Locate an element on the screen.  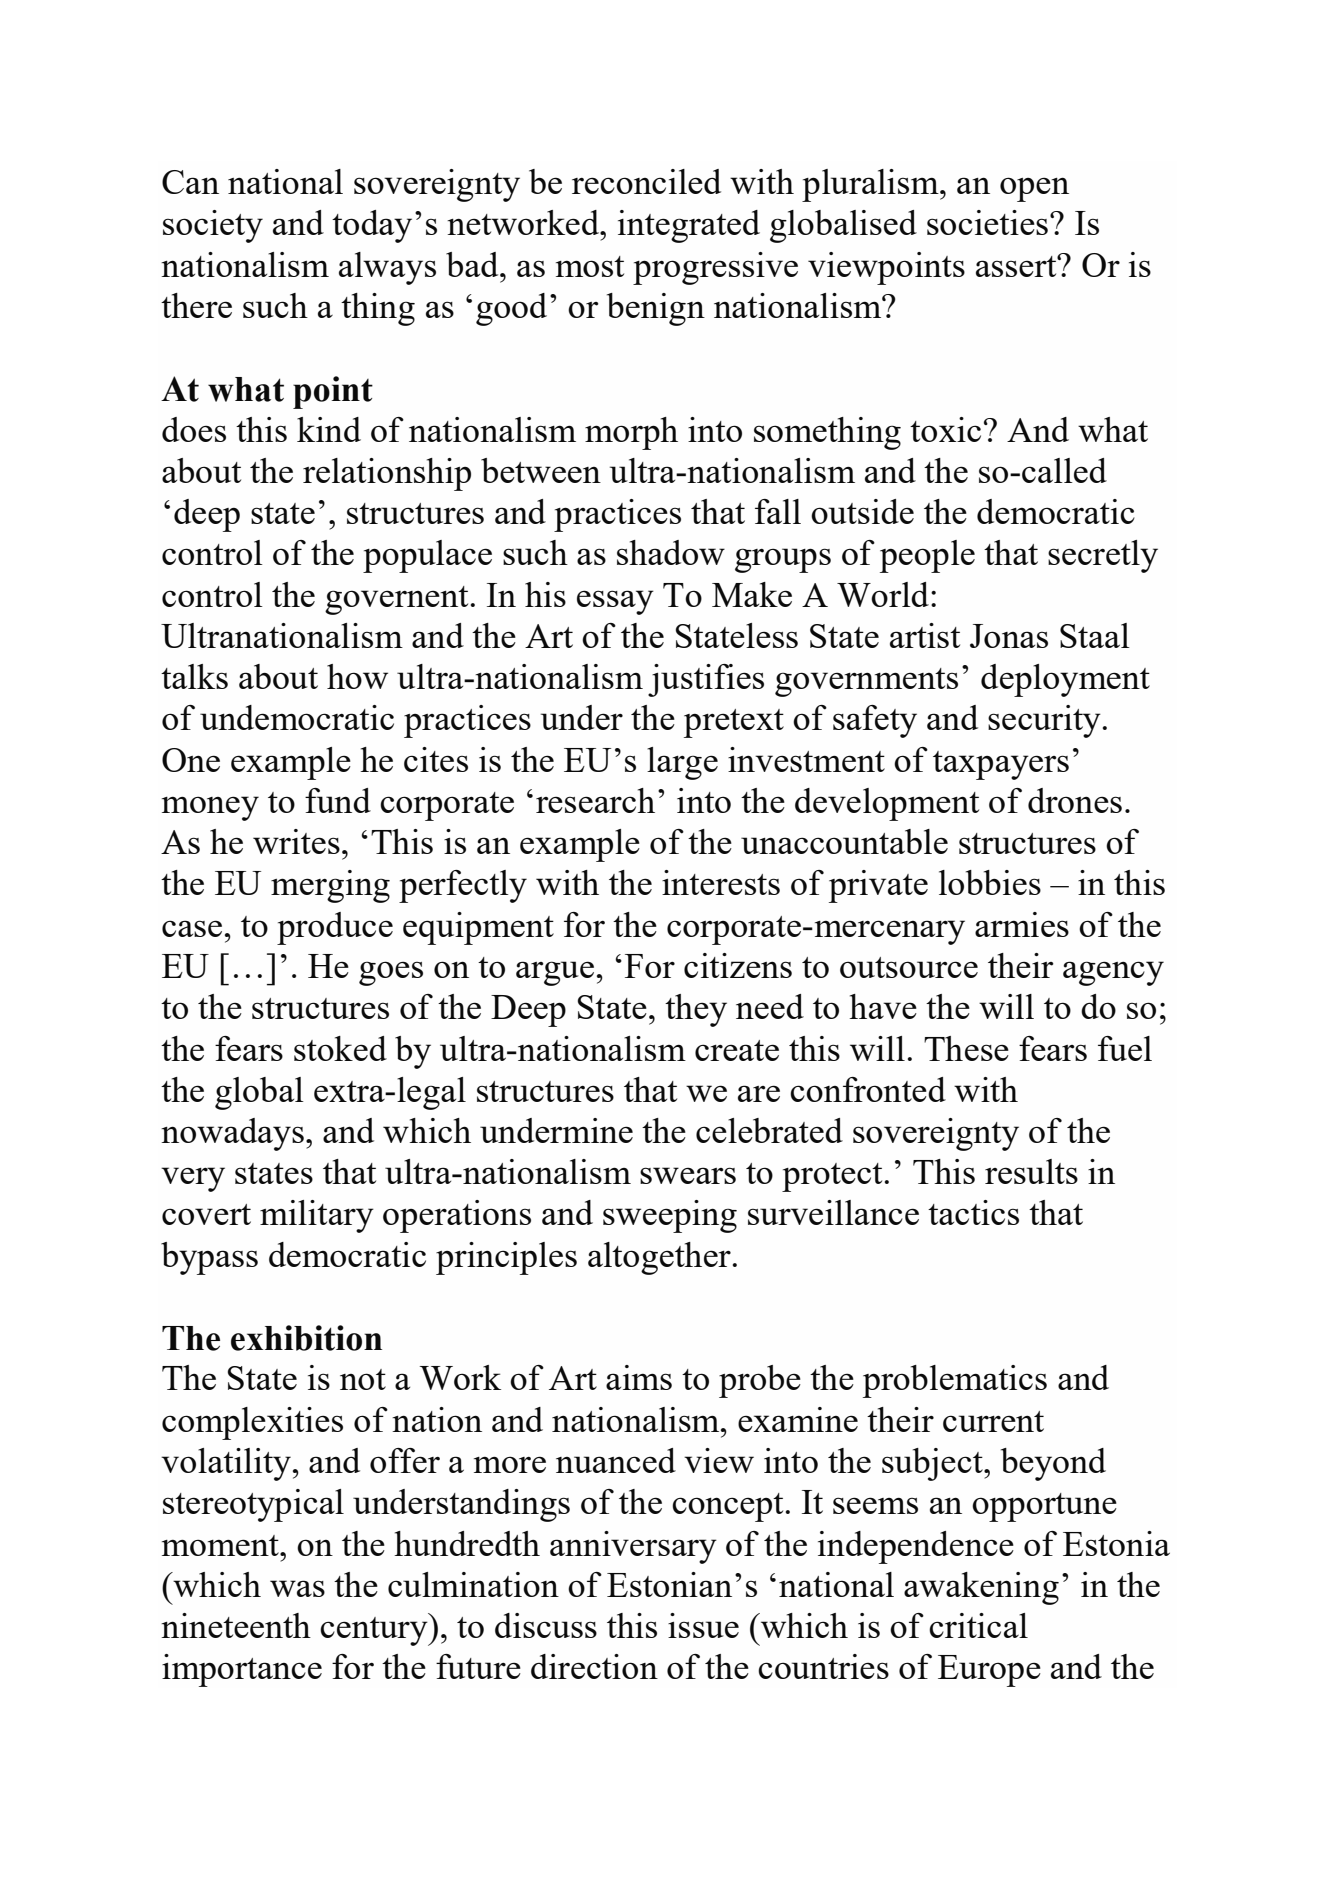
societies is located at coordinates (987, 222).
